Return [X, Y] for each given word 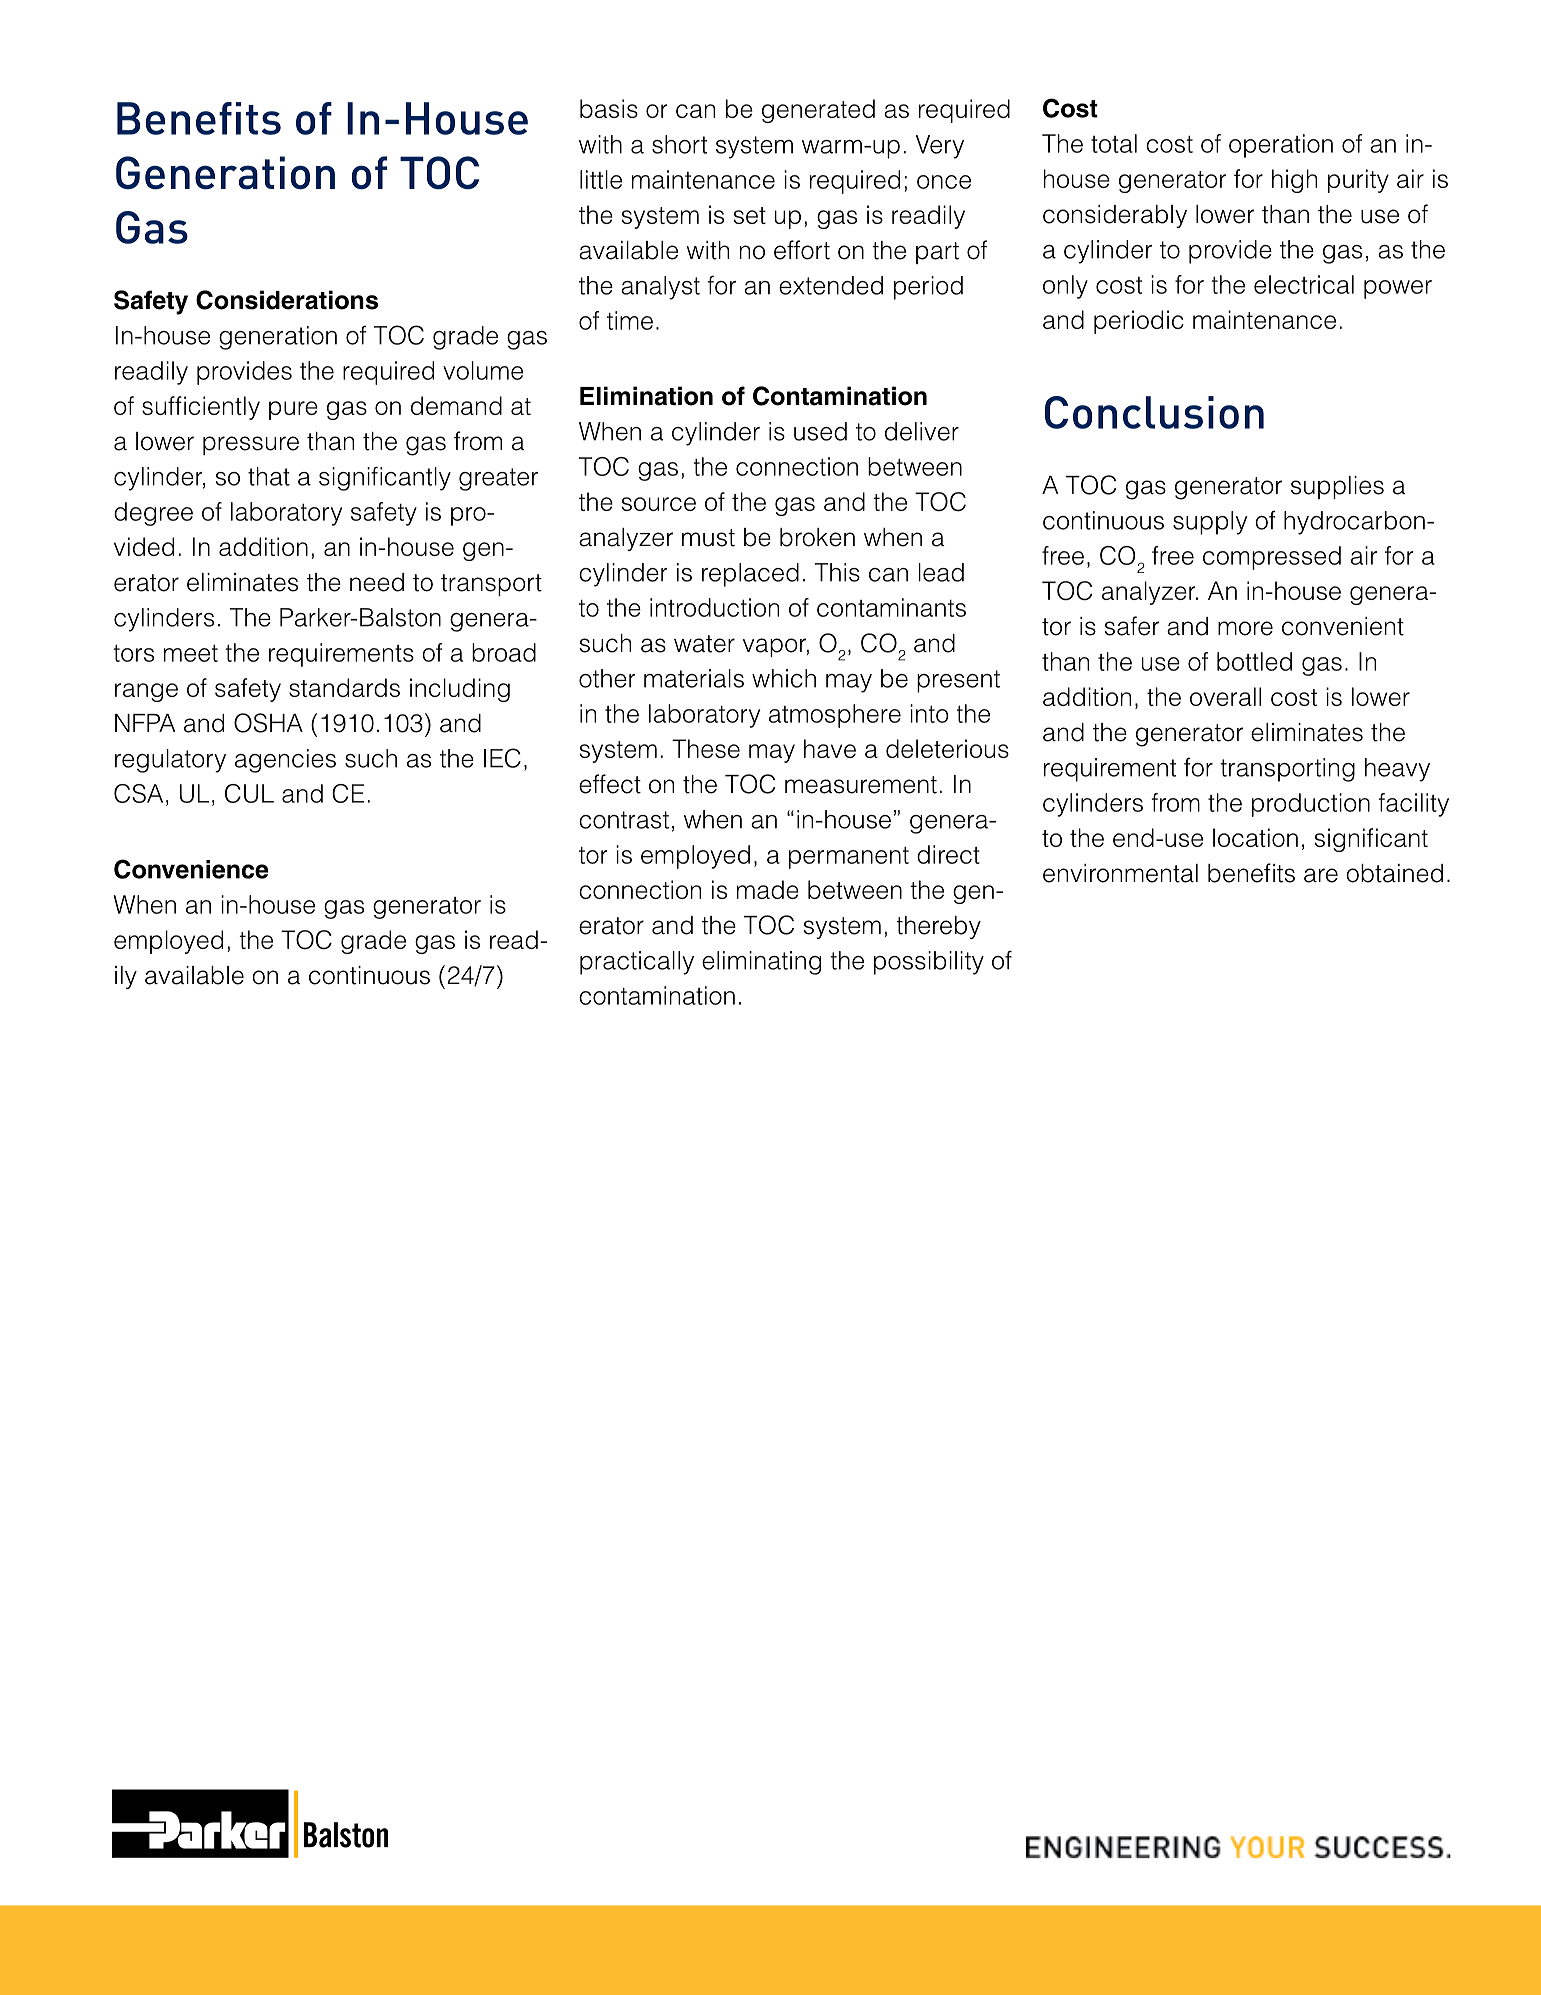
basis [609, 108]
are [1321, 875]
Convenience [191, 869]
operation [1281, 146]
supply [1210, 523]
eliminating [761, 963]
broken [817, 537]
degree [153, 514]
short [679, 144]
